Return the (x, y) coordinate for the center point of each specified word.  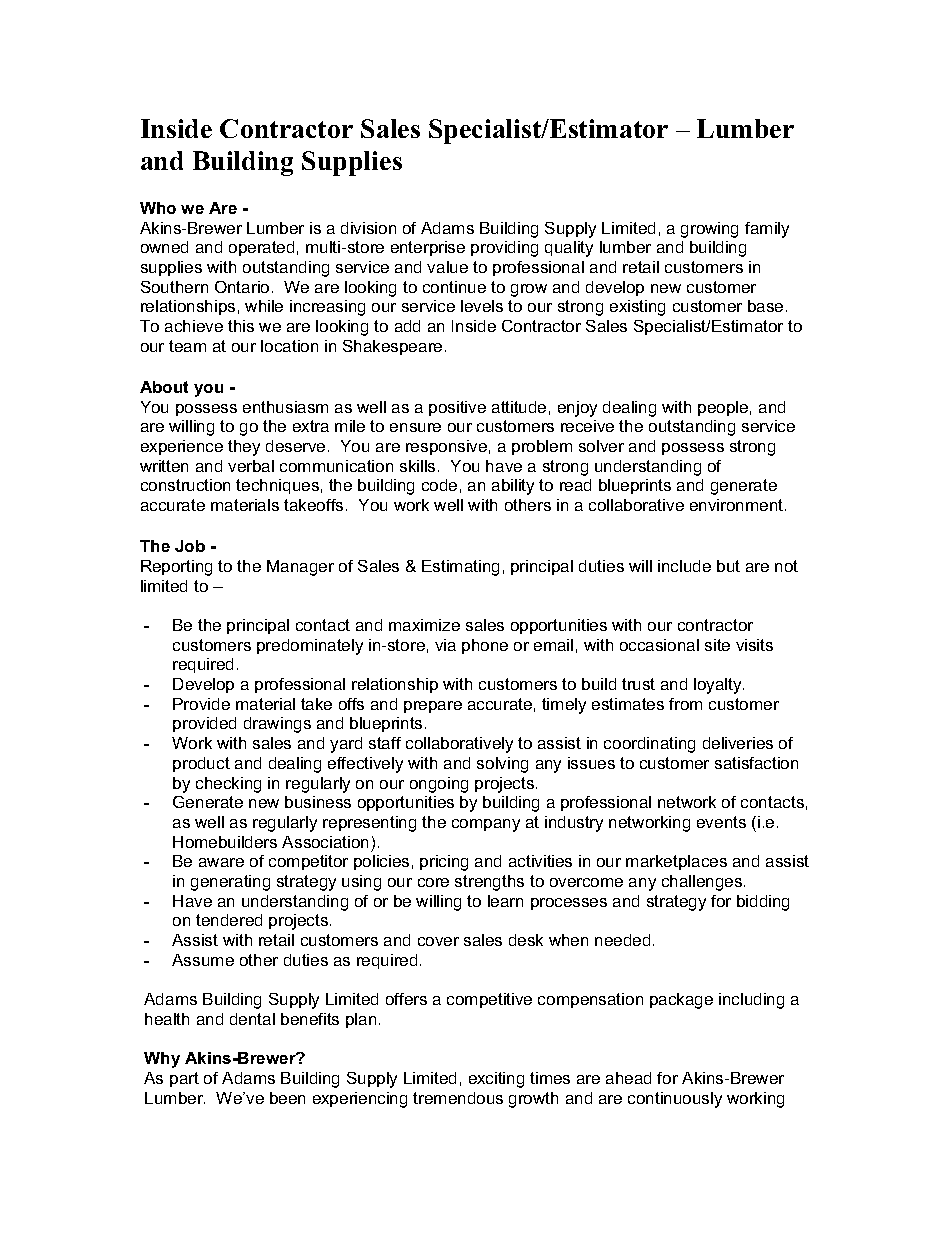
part (184, 1079)
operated (261, 248)
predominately (310, 647)
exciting (496, 1080)
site (717, 645)
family (767, 230)
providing (504, 249)
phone (485, 646)
